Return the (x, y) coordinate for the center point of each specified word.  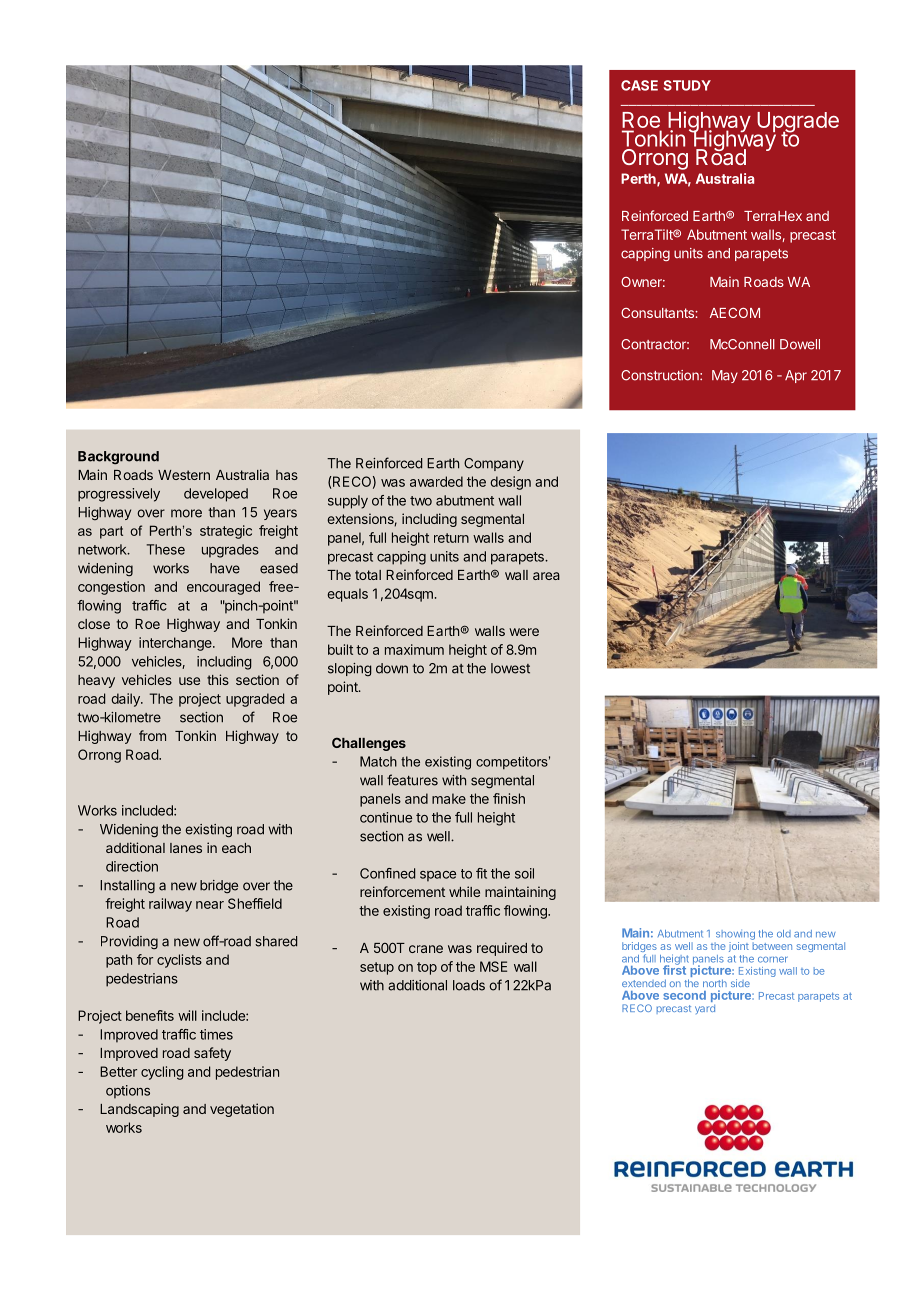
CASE (639, 85)
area (546, 576)
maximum (414, 649)
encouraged (223, 588)
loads (469, 985)
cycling (162, 1073)
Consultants (658, 313)
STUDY (687, 85)
